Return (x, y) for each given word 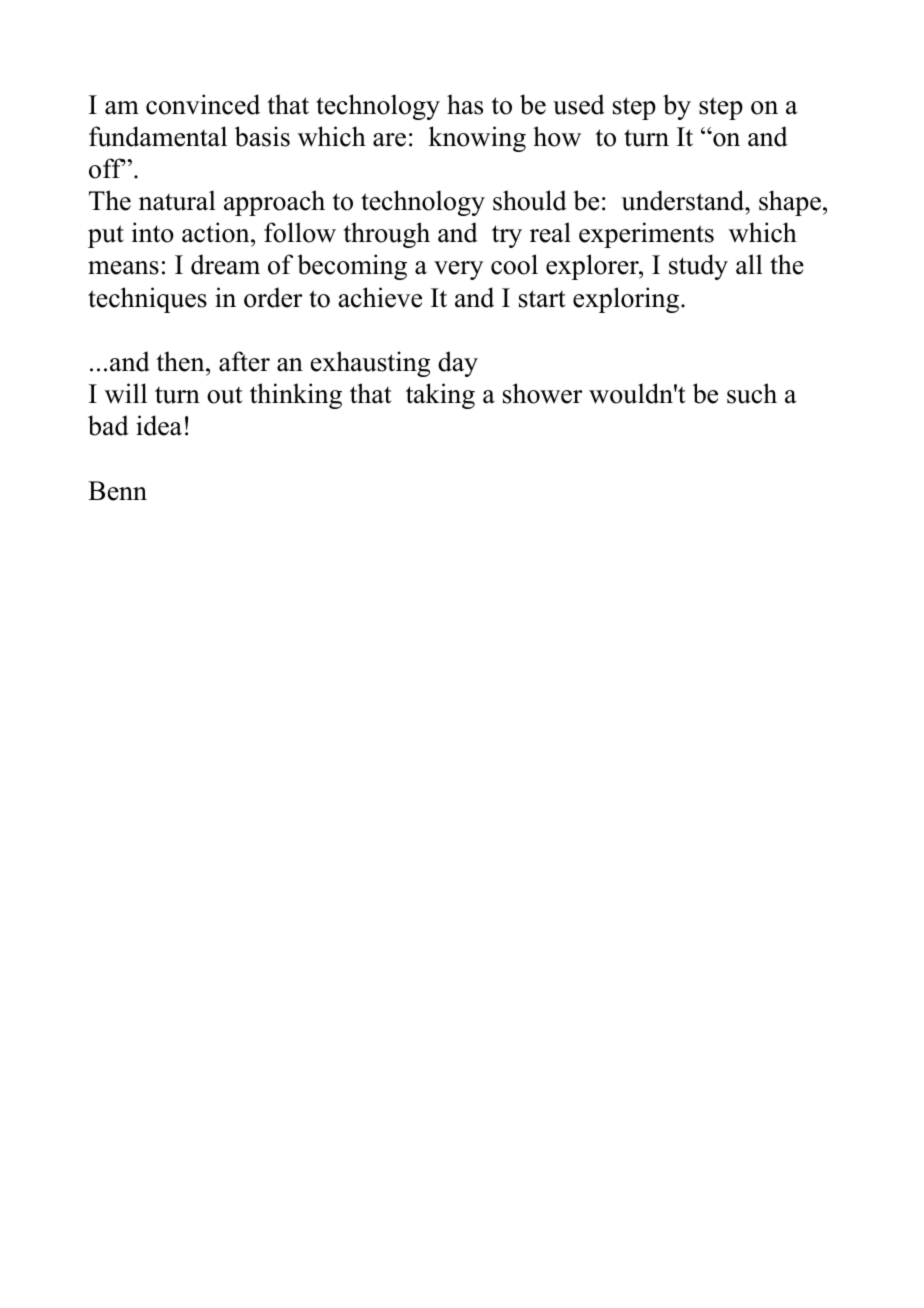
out (225, 395)
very (458, 270)
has (465, 104)
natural (177, 200)
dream (225, 264)
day (458, 364)
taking (440, 396)
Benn (117, 491)
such (752, 393)
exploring (627, 300)
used (579, 104)
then (181, 361)
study (698, 267)
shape (790, 203)
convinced (203, 104)
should (530, 200)
